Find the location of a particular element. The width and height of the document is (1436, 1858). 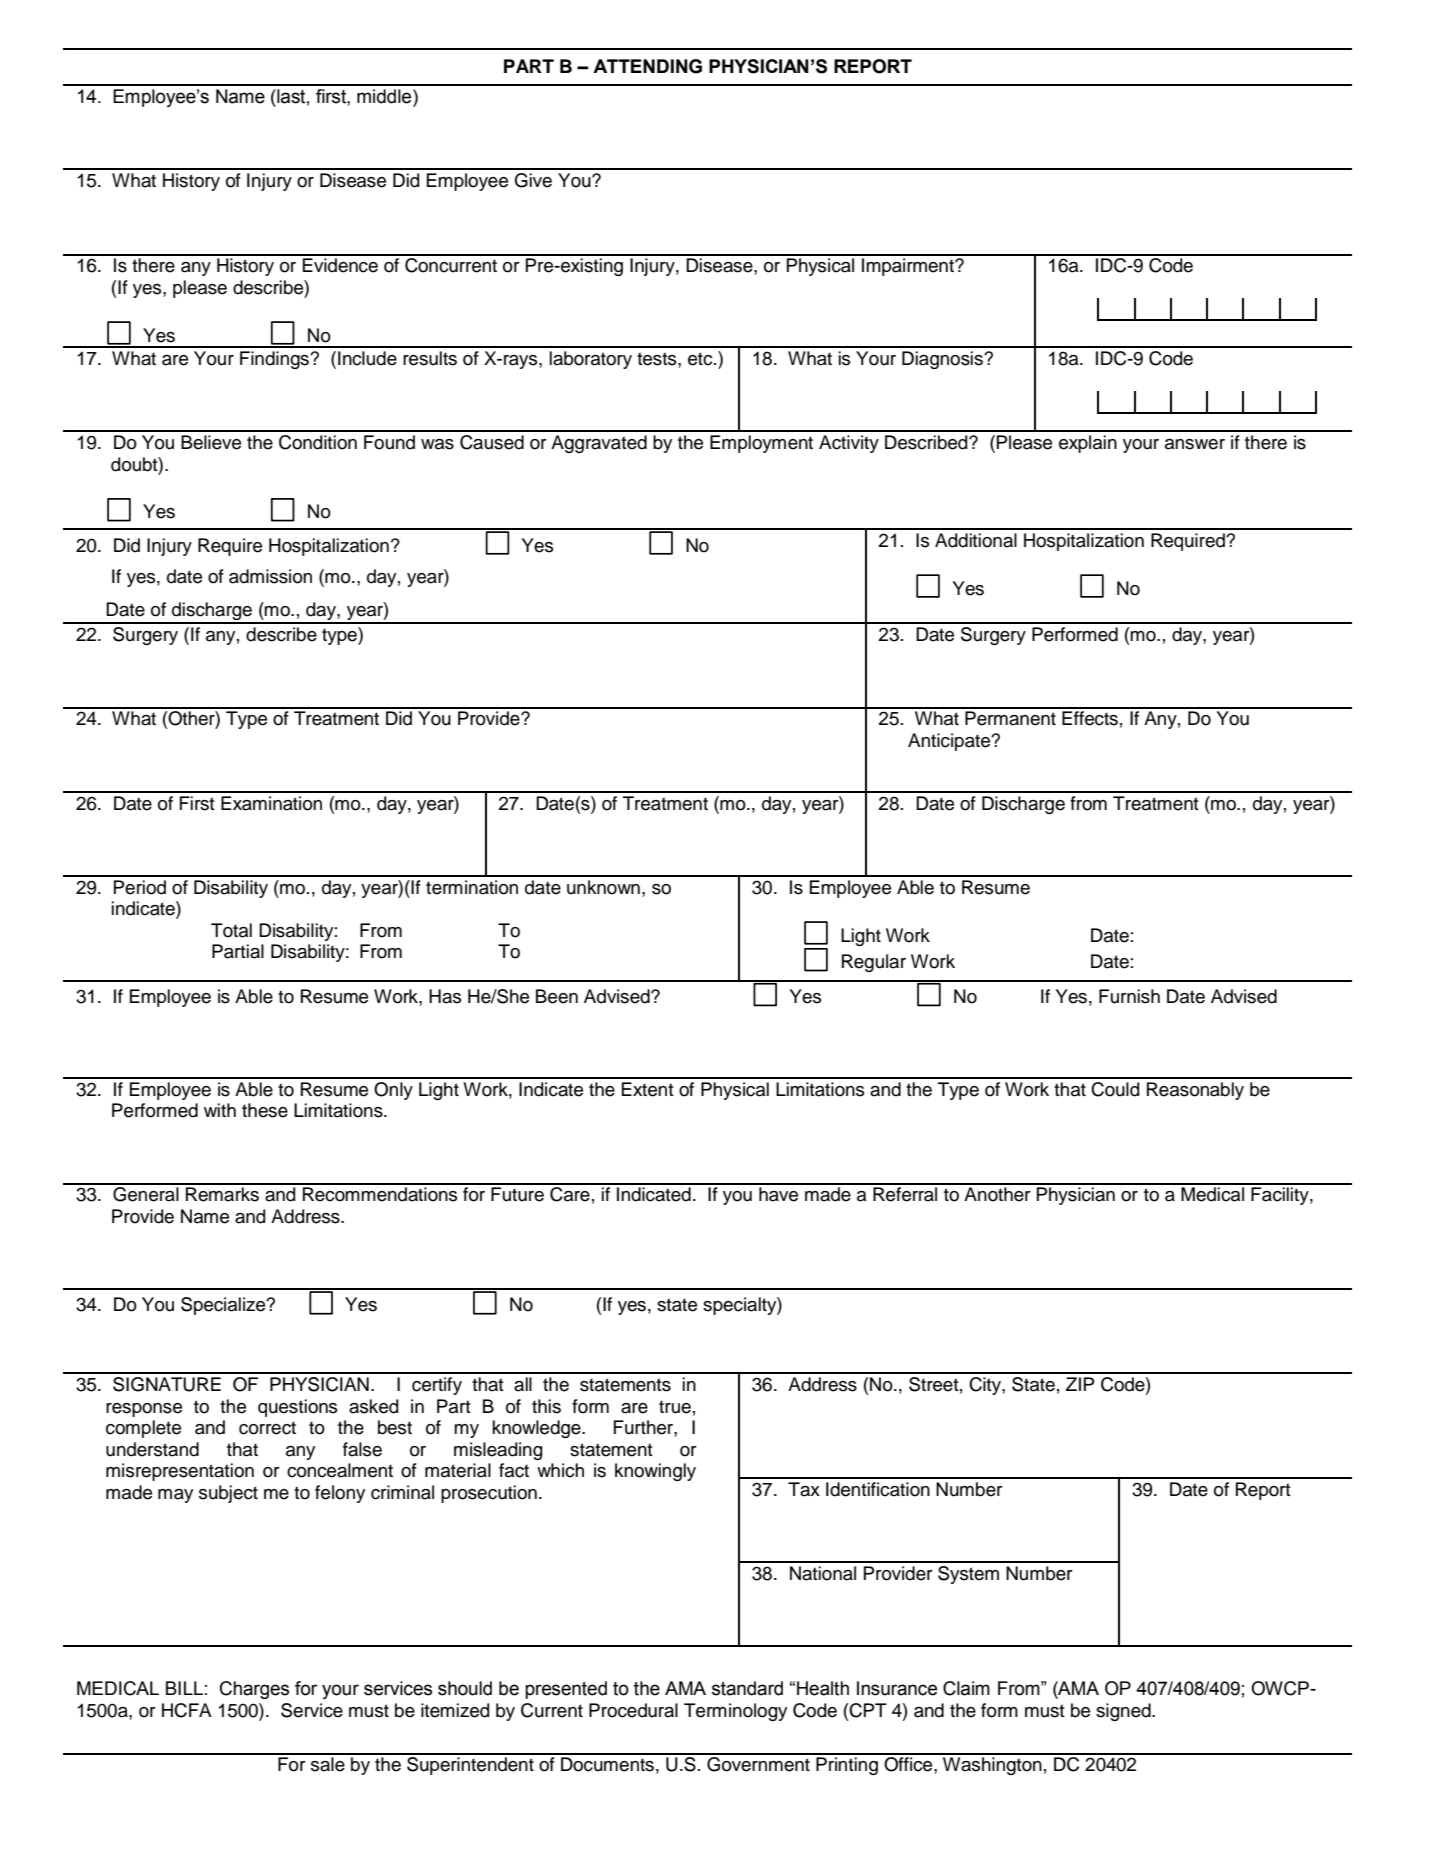

true is located at coordinates (675, 1407).
